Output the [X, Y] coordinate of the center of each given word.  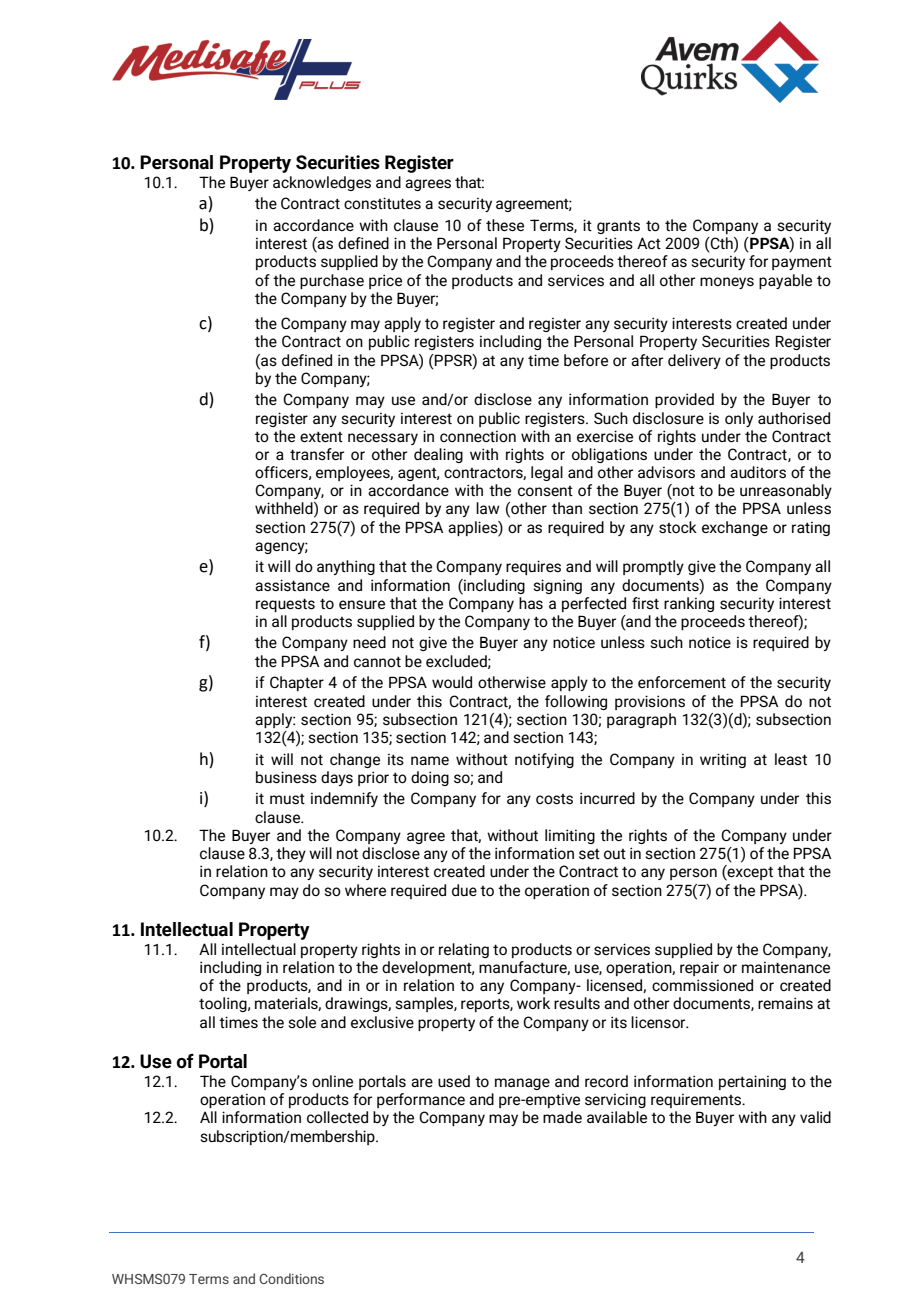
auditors [758, 472]
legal [547, 473]
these [505, 225]
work [533, 1003]
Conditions [291, 1278]
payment [802, 263]
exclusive [382, 1022]
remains [785, 1003]
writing [723, 760]
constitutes [382, 203]
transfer [317, 454]
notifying [544, 760]
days [337, 778]
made [562, 1117]
